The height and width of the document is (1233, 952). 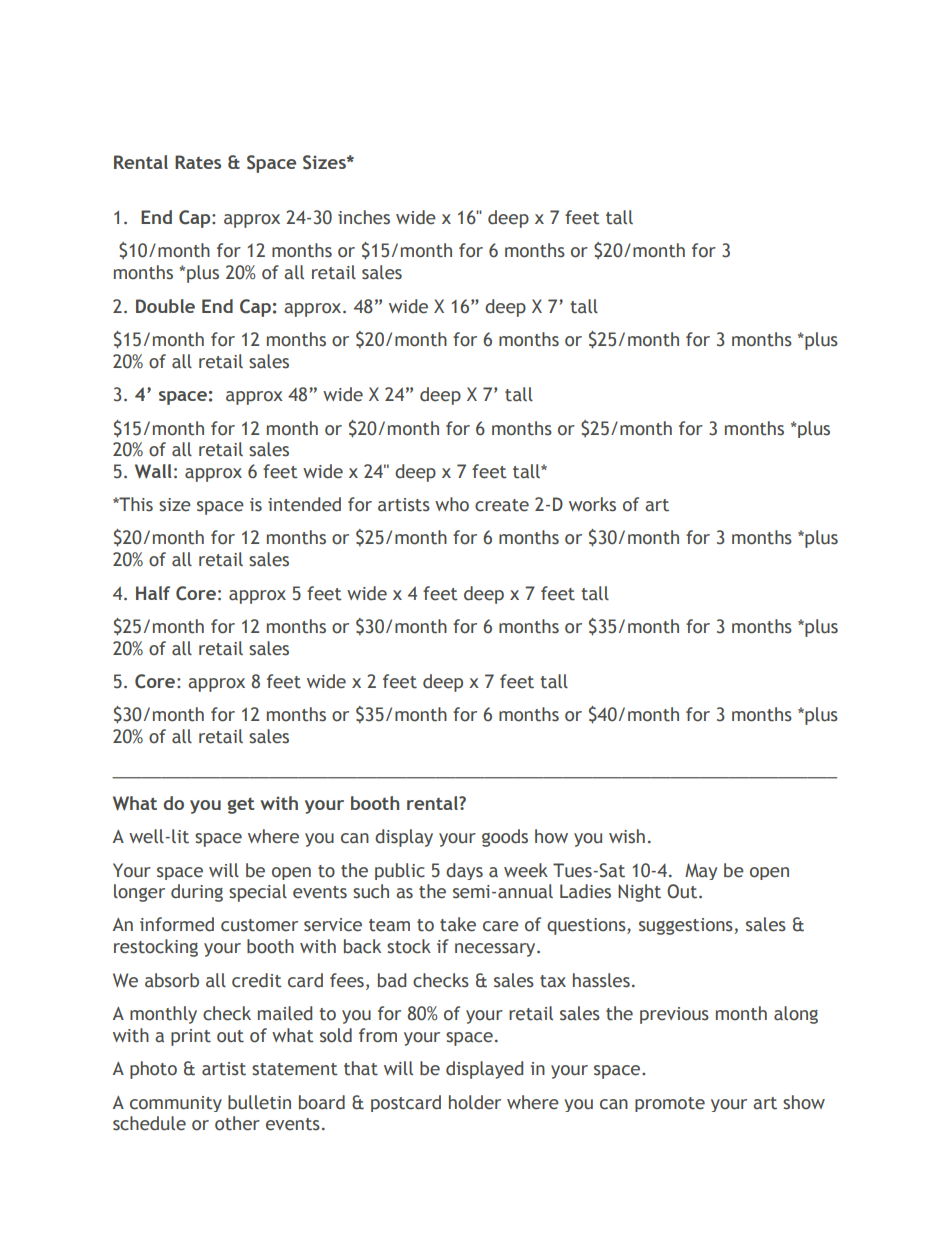 I want to click on Rates, so click(x=198, y=162).
